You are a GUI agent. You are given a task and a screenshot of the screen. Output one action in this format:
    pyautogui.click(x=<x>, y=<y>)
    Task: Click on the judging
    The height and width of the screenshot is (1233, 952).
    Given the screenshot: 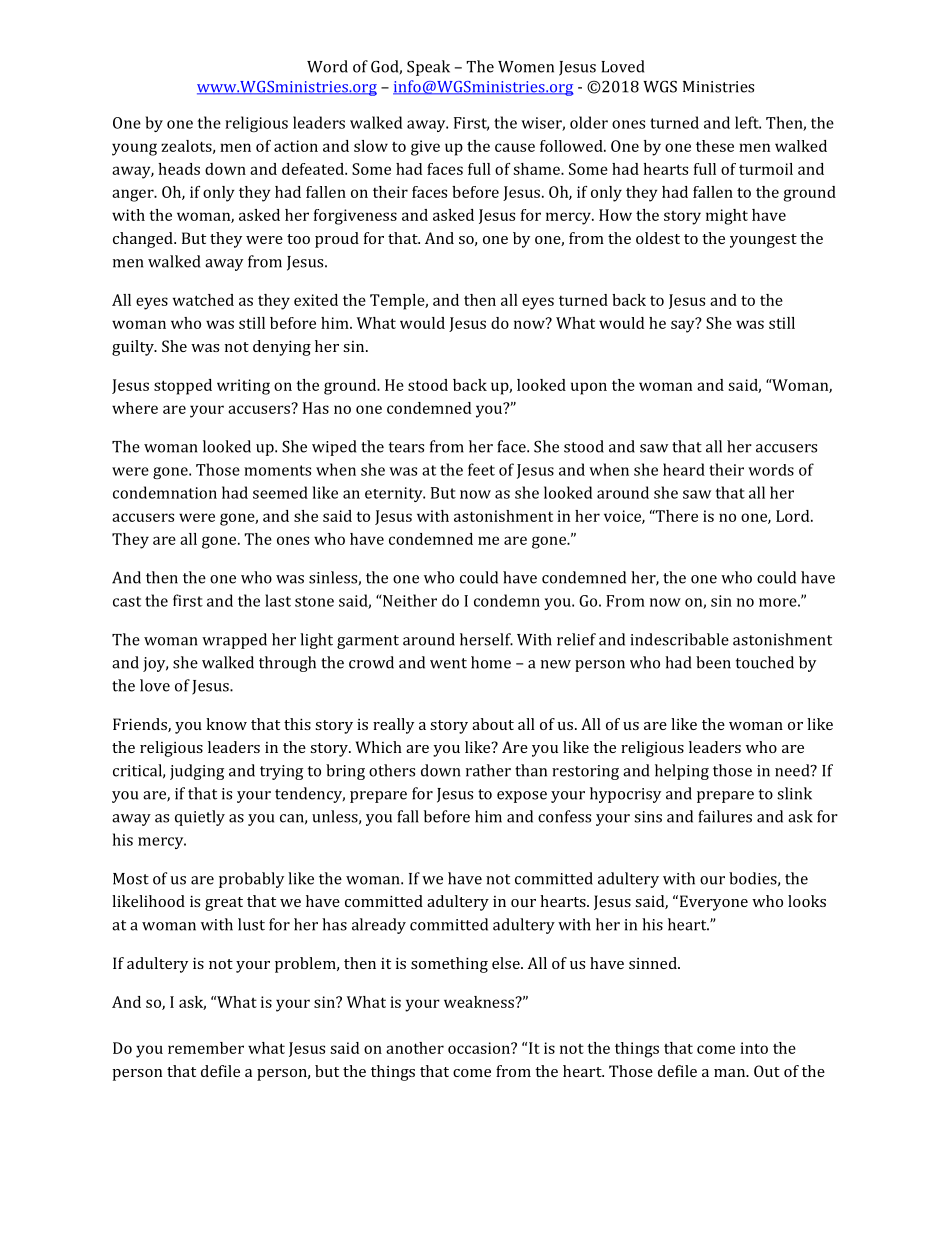 What is the action you would take?
    pyautogui.click(x=197, y=772)
